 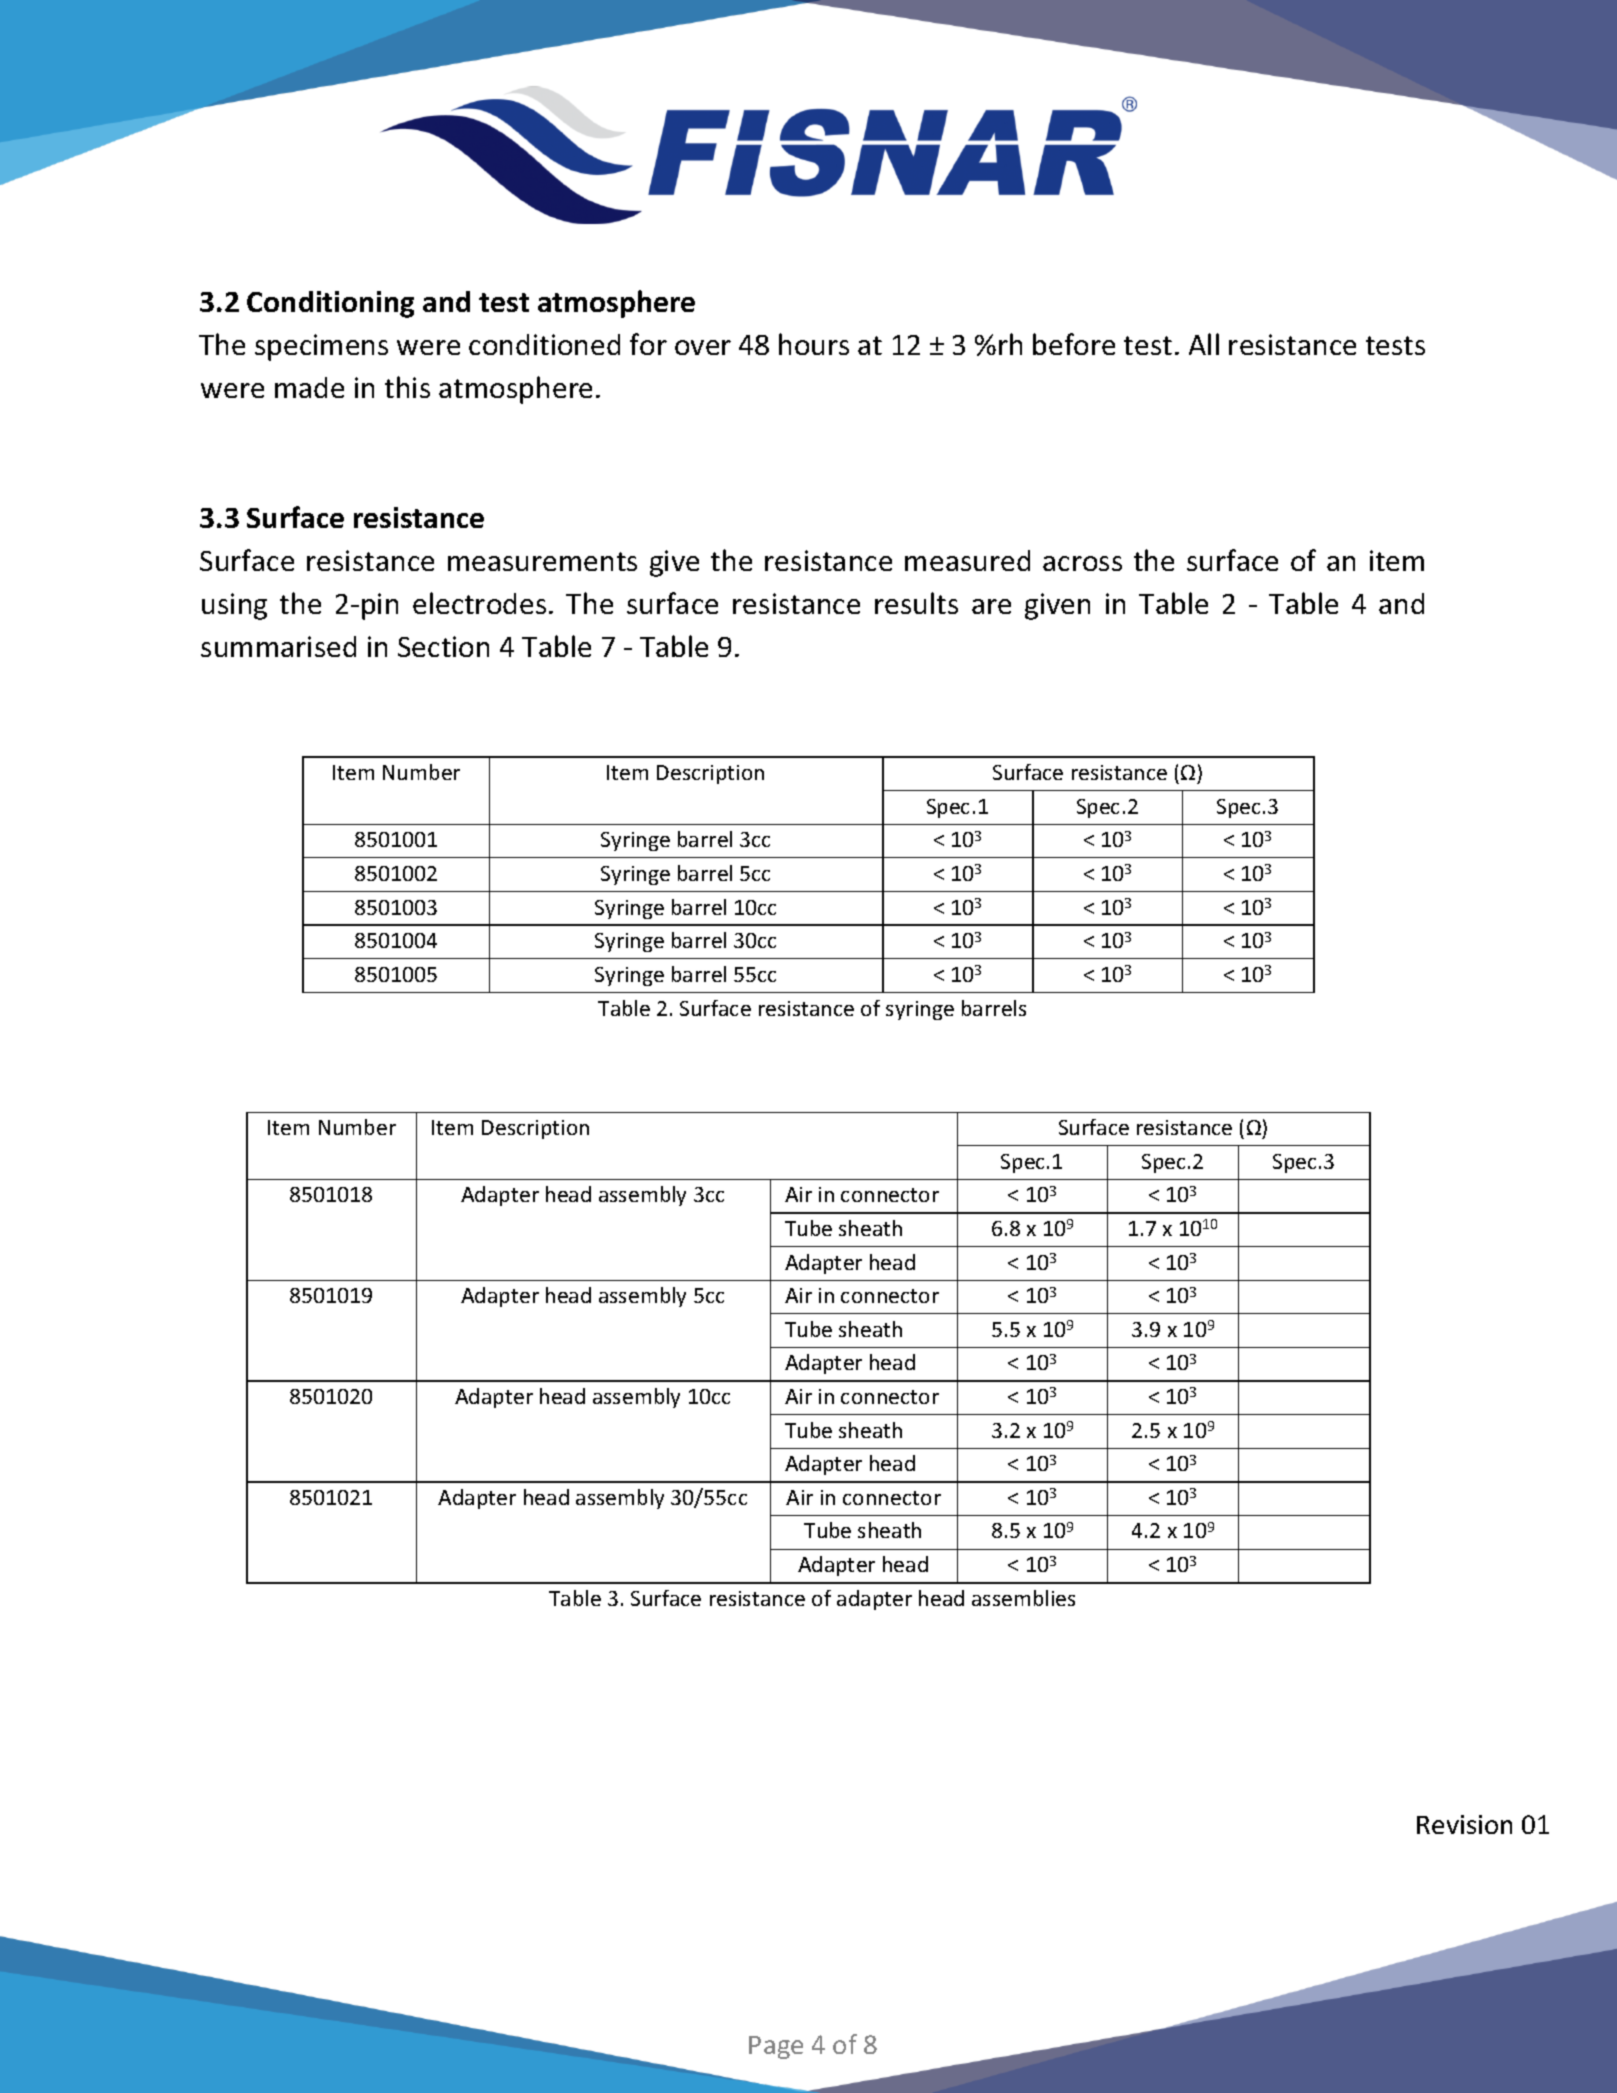 I want to click on Section, so click(x=443, y=646).
